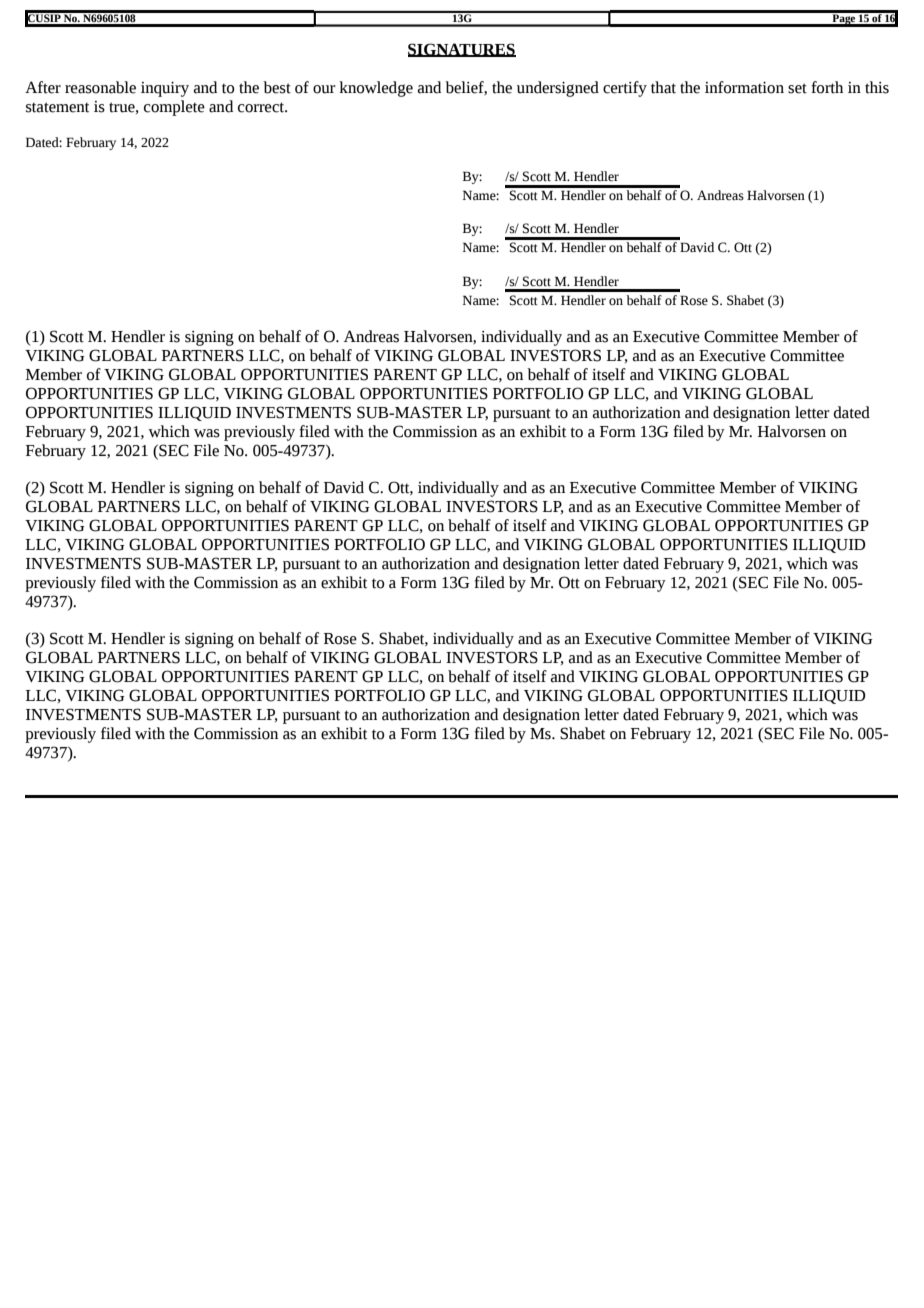  What do you see at coordinates (797, 88) in the image?
I see `set` at bounding box center [797, 88].
